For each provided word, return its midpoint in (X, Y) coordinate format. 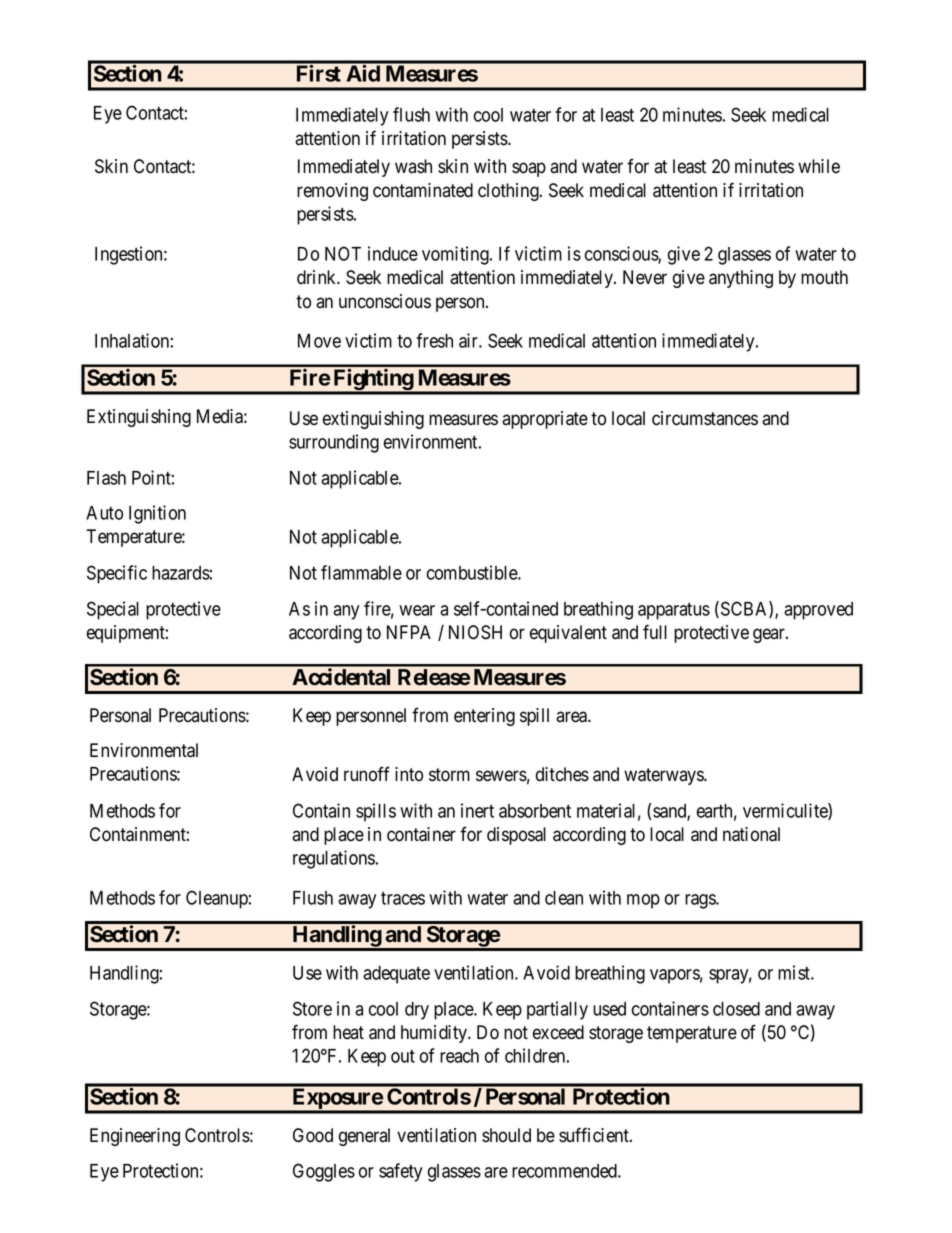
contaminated (423, 190)
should (506, 1135)
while (819, 166)
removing (332, 192)
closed (736, 1009)
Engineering (135, 1137)
